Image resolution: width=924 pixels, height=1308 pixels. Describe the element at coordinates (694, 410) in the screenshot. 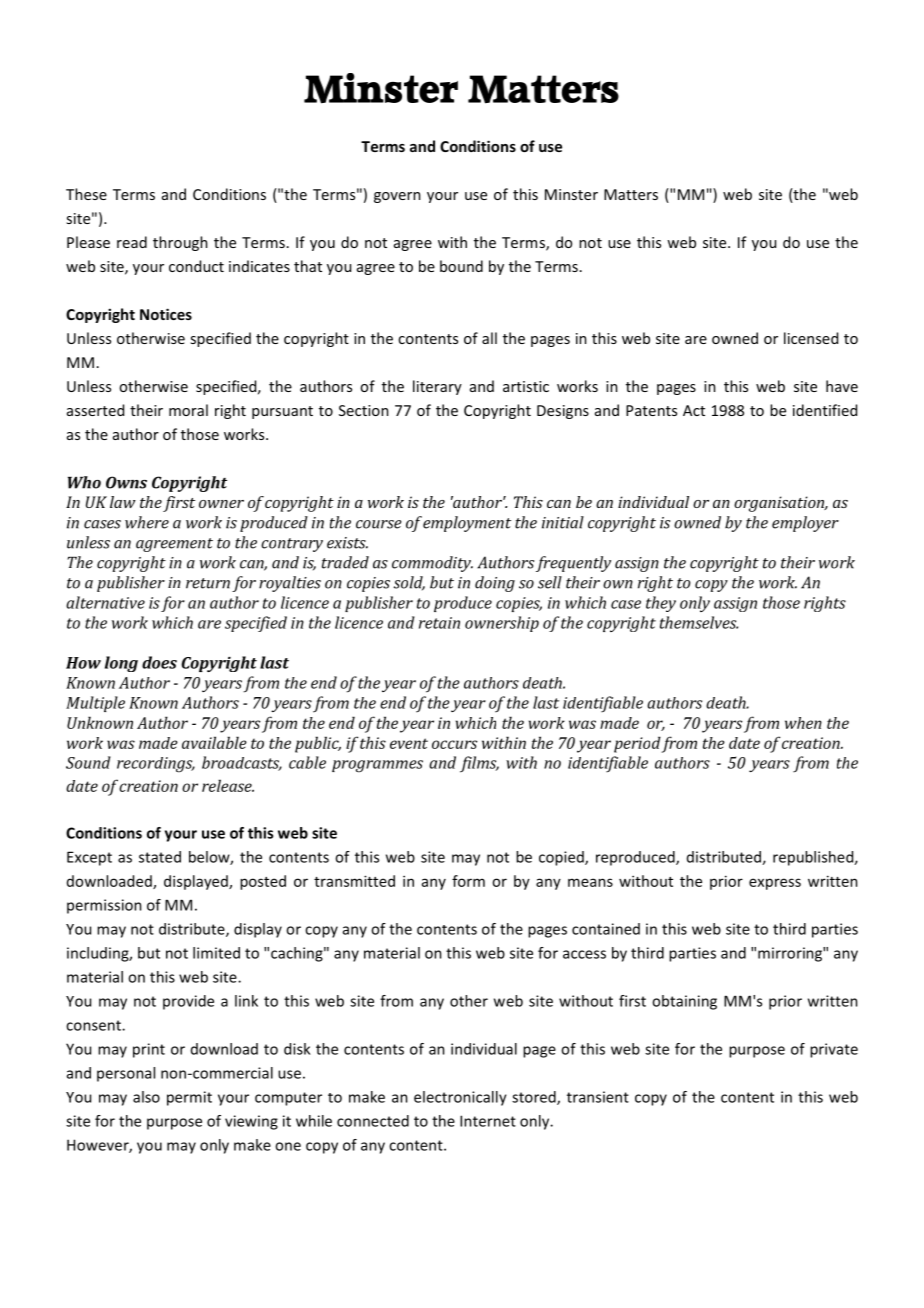

I see `Act` at that location.
